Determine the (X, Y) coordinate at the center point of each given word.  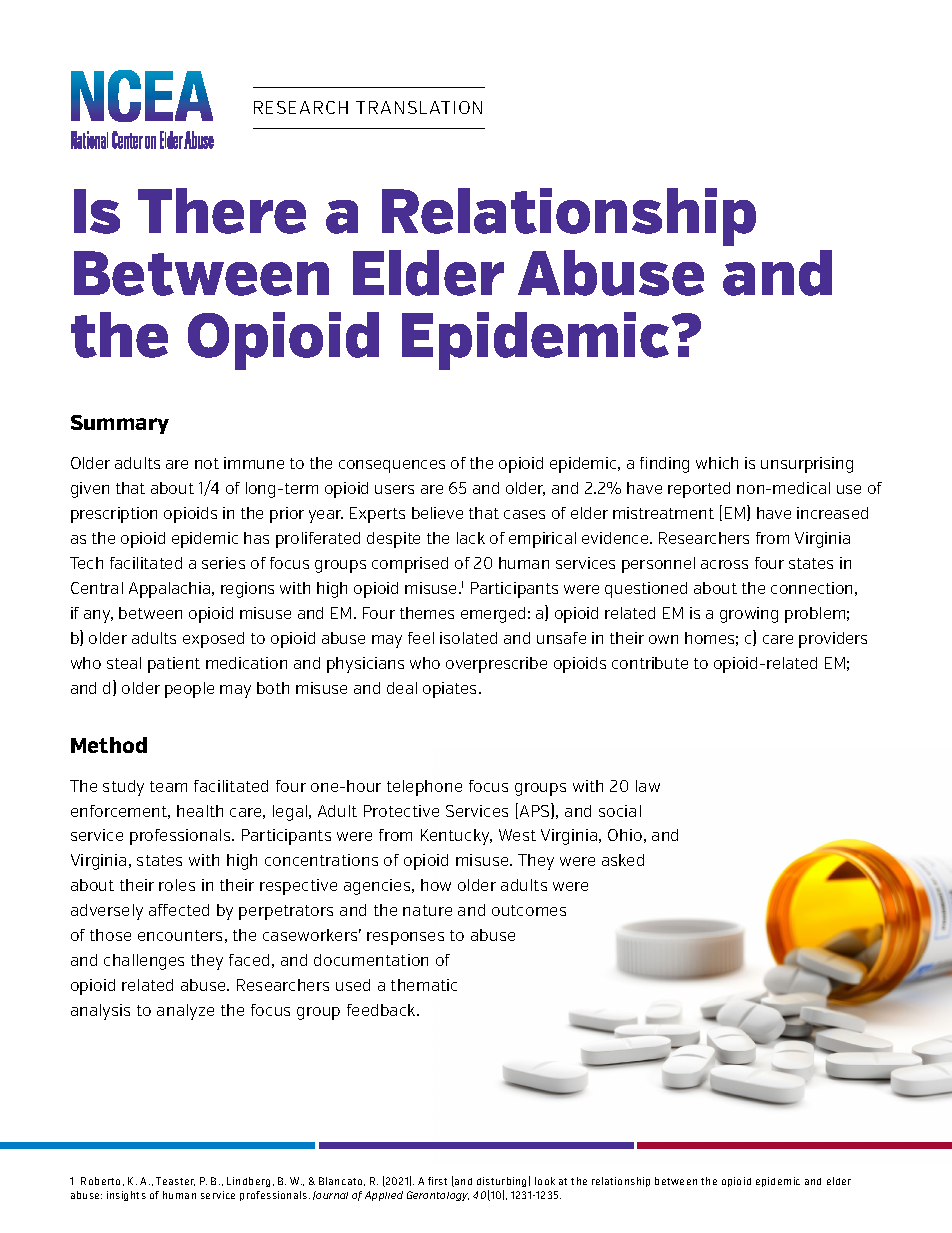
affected (179, 910)
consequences (392, 466)
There (222, 211)
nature (427, 910)
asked (623, 860)
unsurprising (807, 465)
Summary (120, 424)
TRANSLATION (419, 107)
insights (126, 1196)
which (717, 463)
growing (749, 615)
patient (174, 665)
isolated (468, 638)
